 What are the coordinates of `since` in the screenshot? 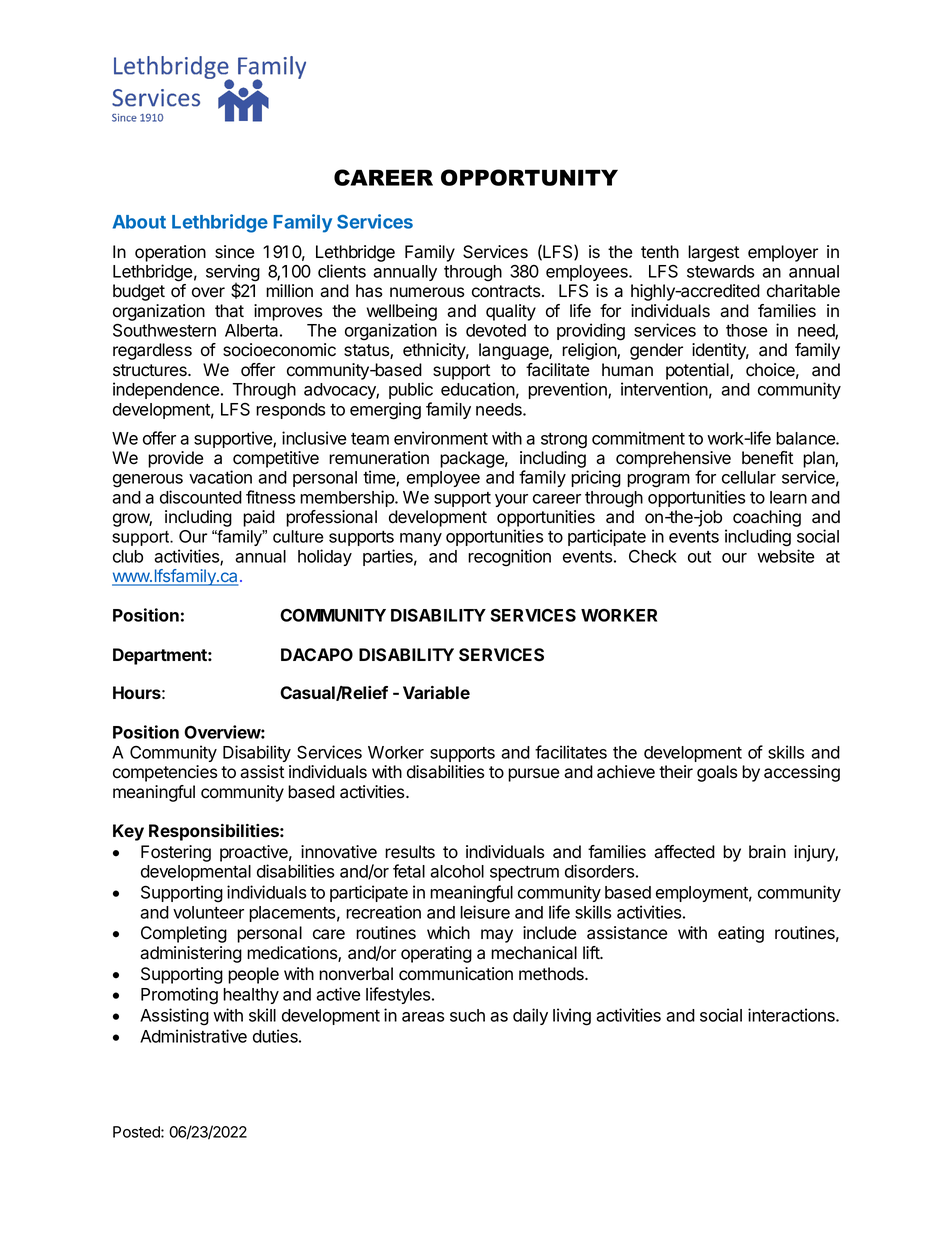 It's located at (234, 252).
